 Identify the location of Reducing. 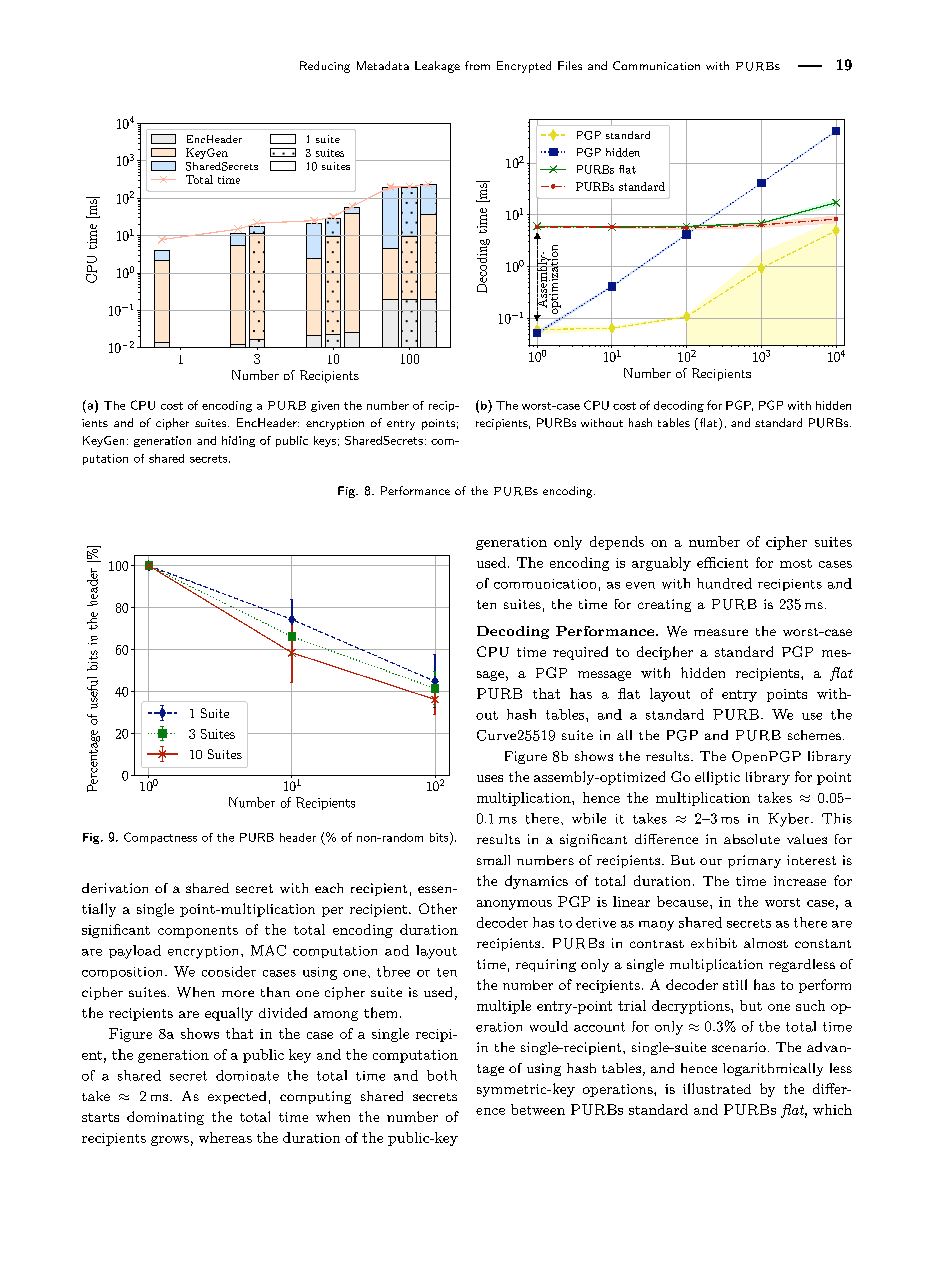
(325, 67).
